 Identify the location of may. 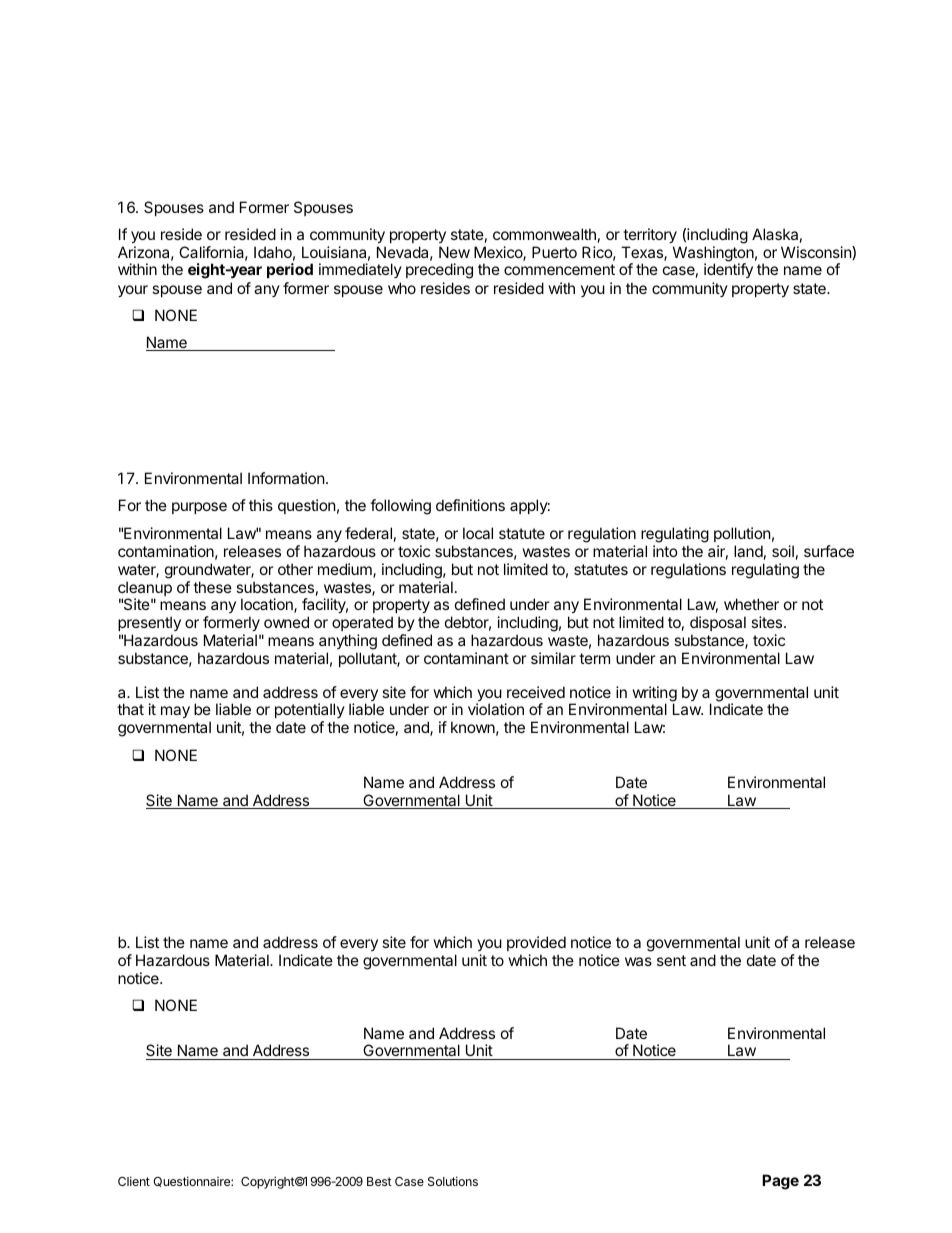
(175, 712).
